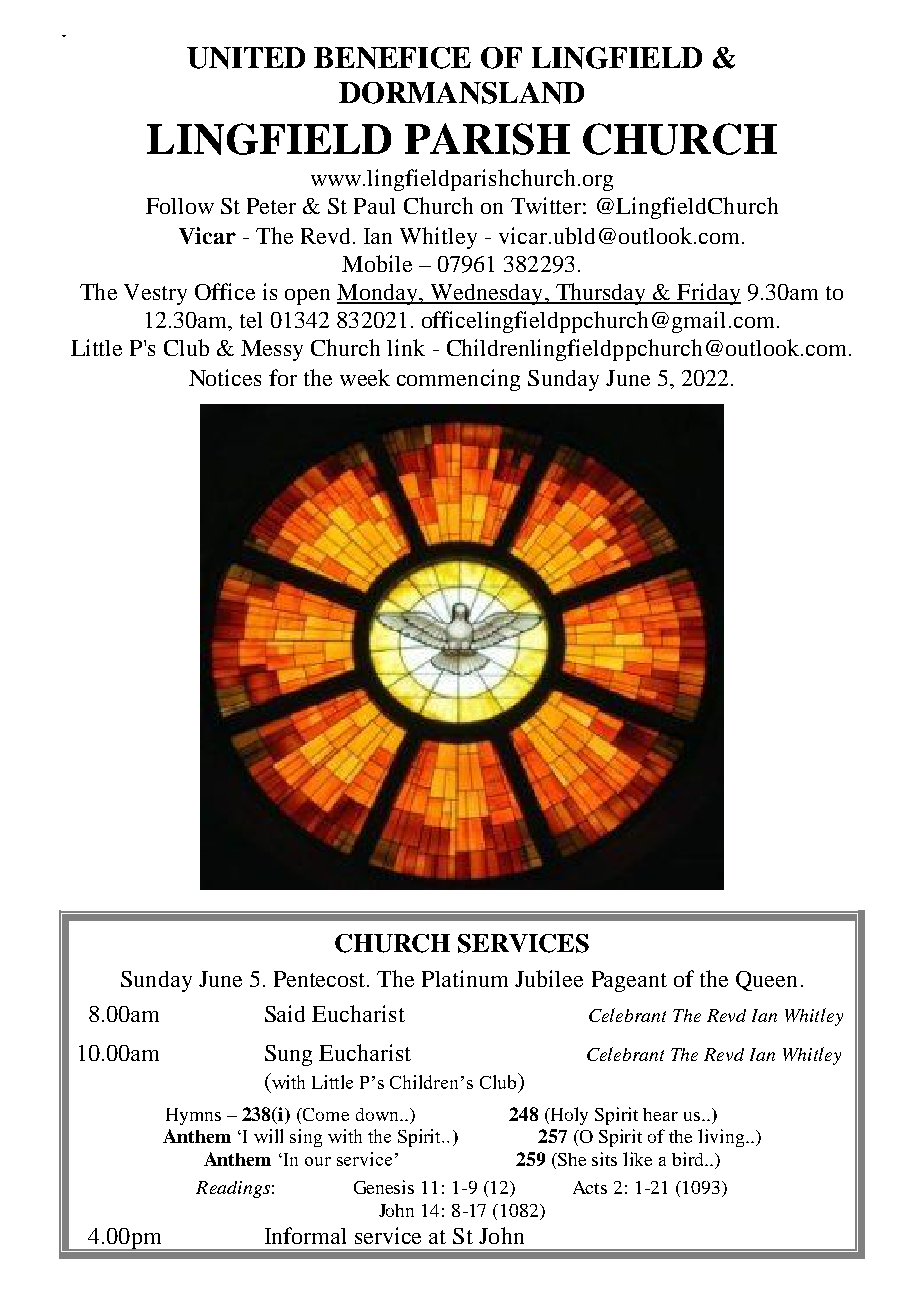 This page has height=1313, width=924. I want to click on Friday, so click(708, 294).
